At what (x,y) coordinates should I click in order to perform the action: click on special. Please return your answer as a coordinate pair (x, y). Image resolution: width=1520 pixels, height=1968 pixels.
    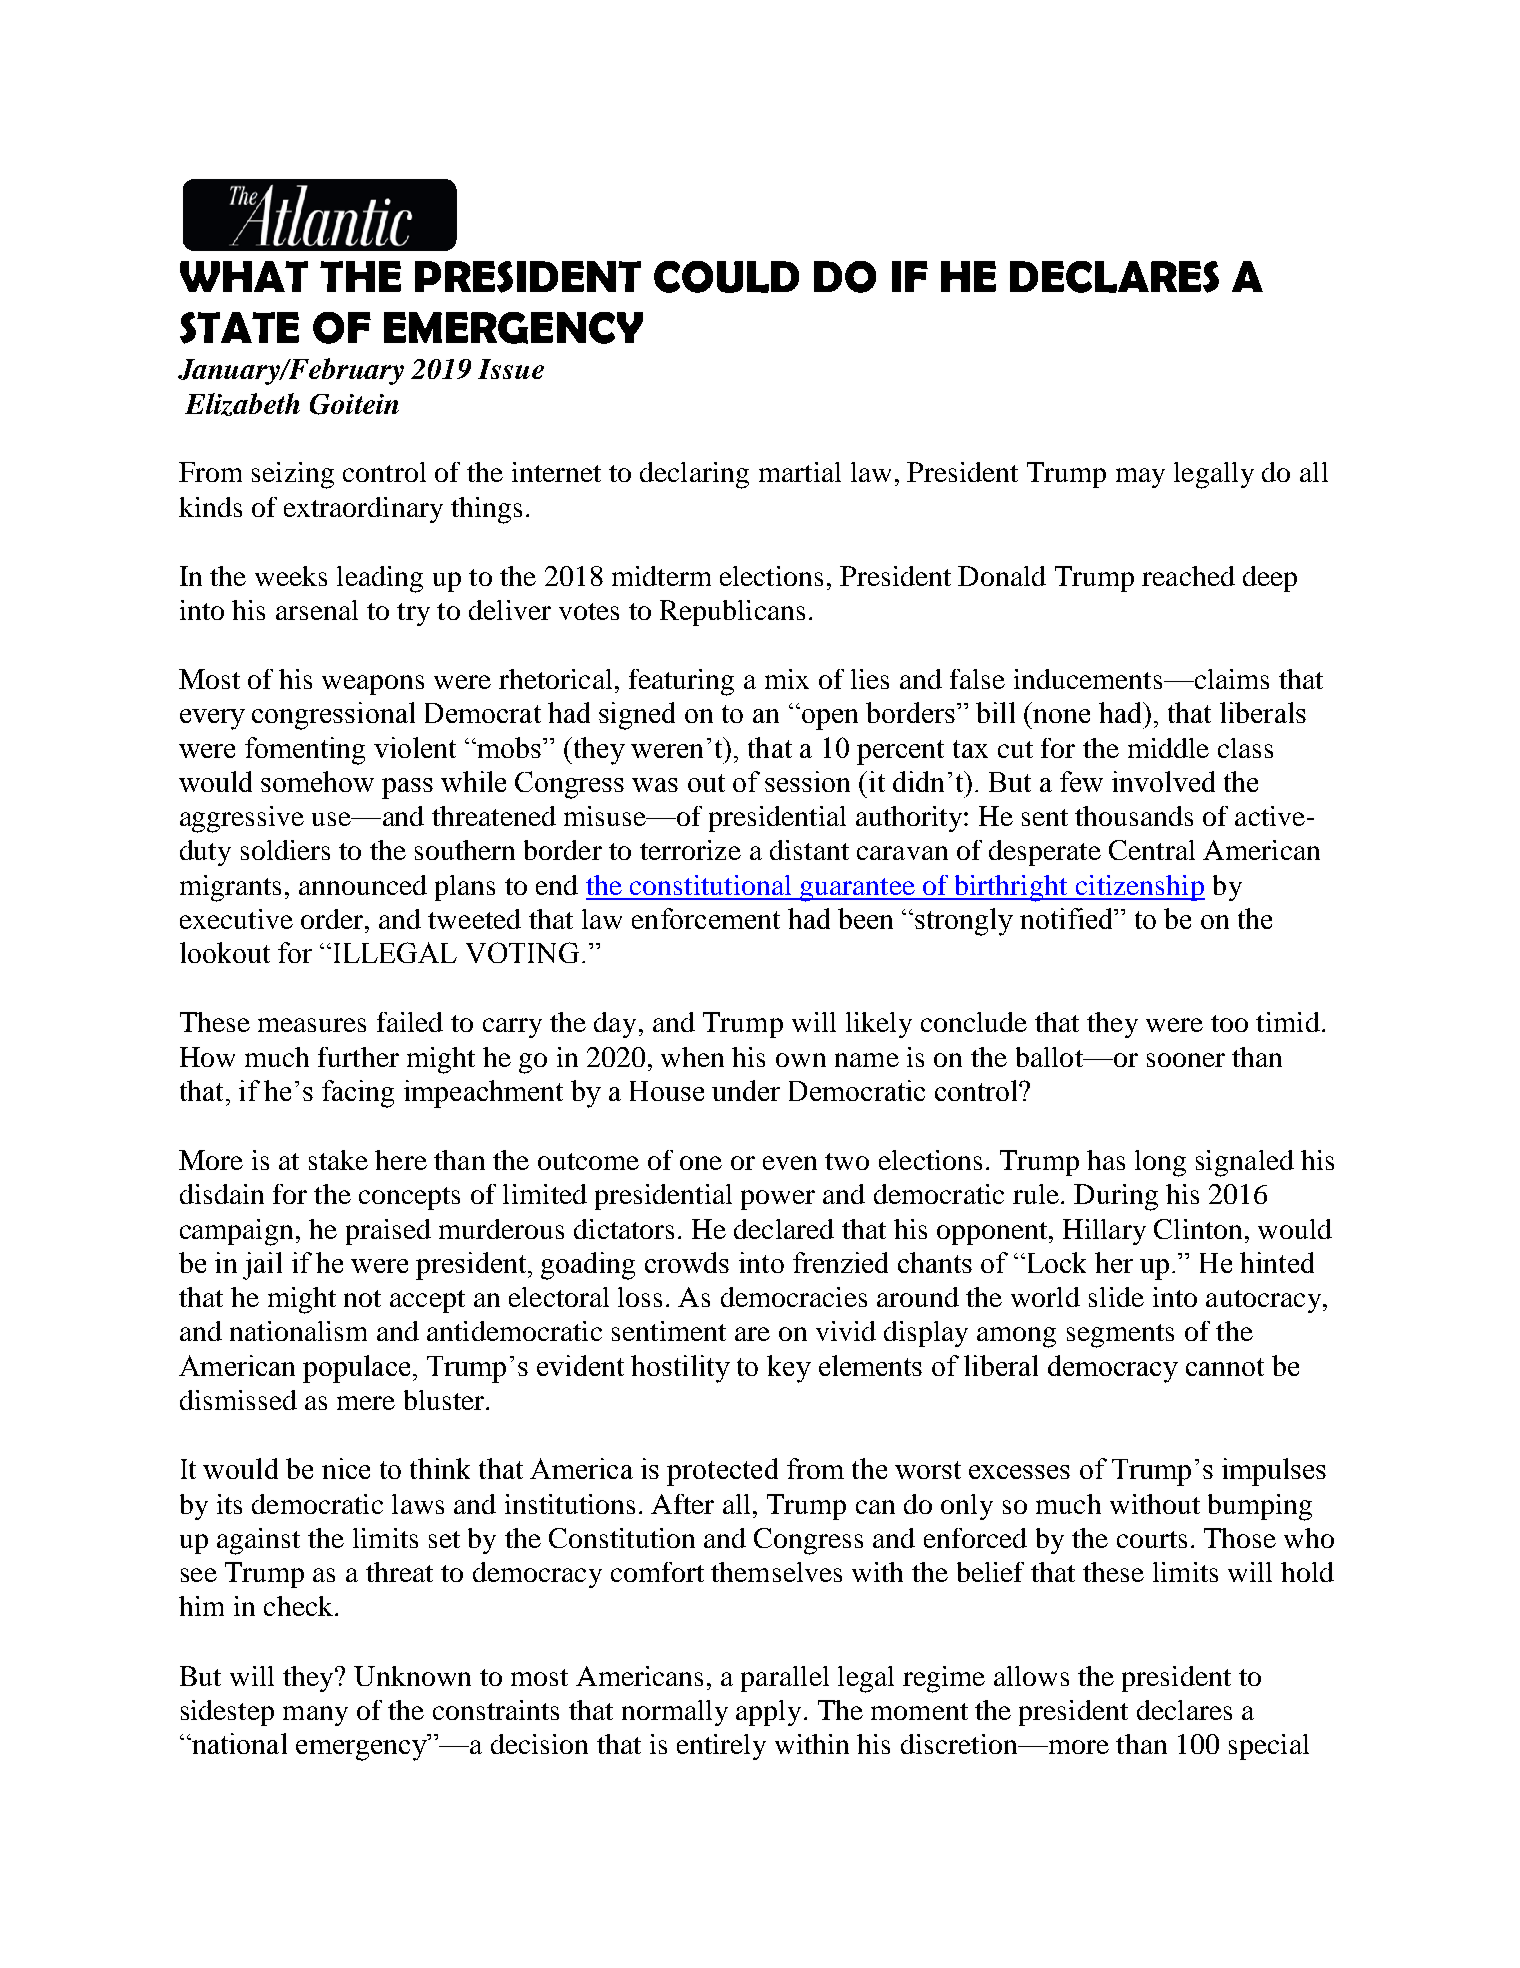
    Looking at the image, I should click on (1269, 1747).
